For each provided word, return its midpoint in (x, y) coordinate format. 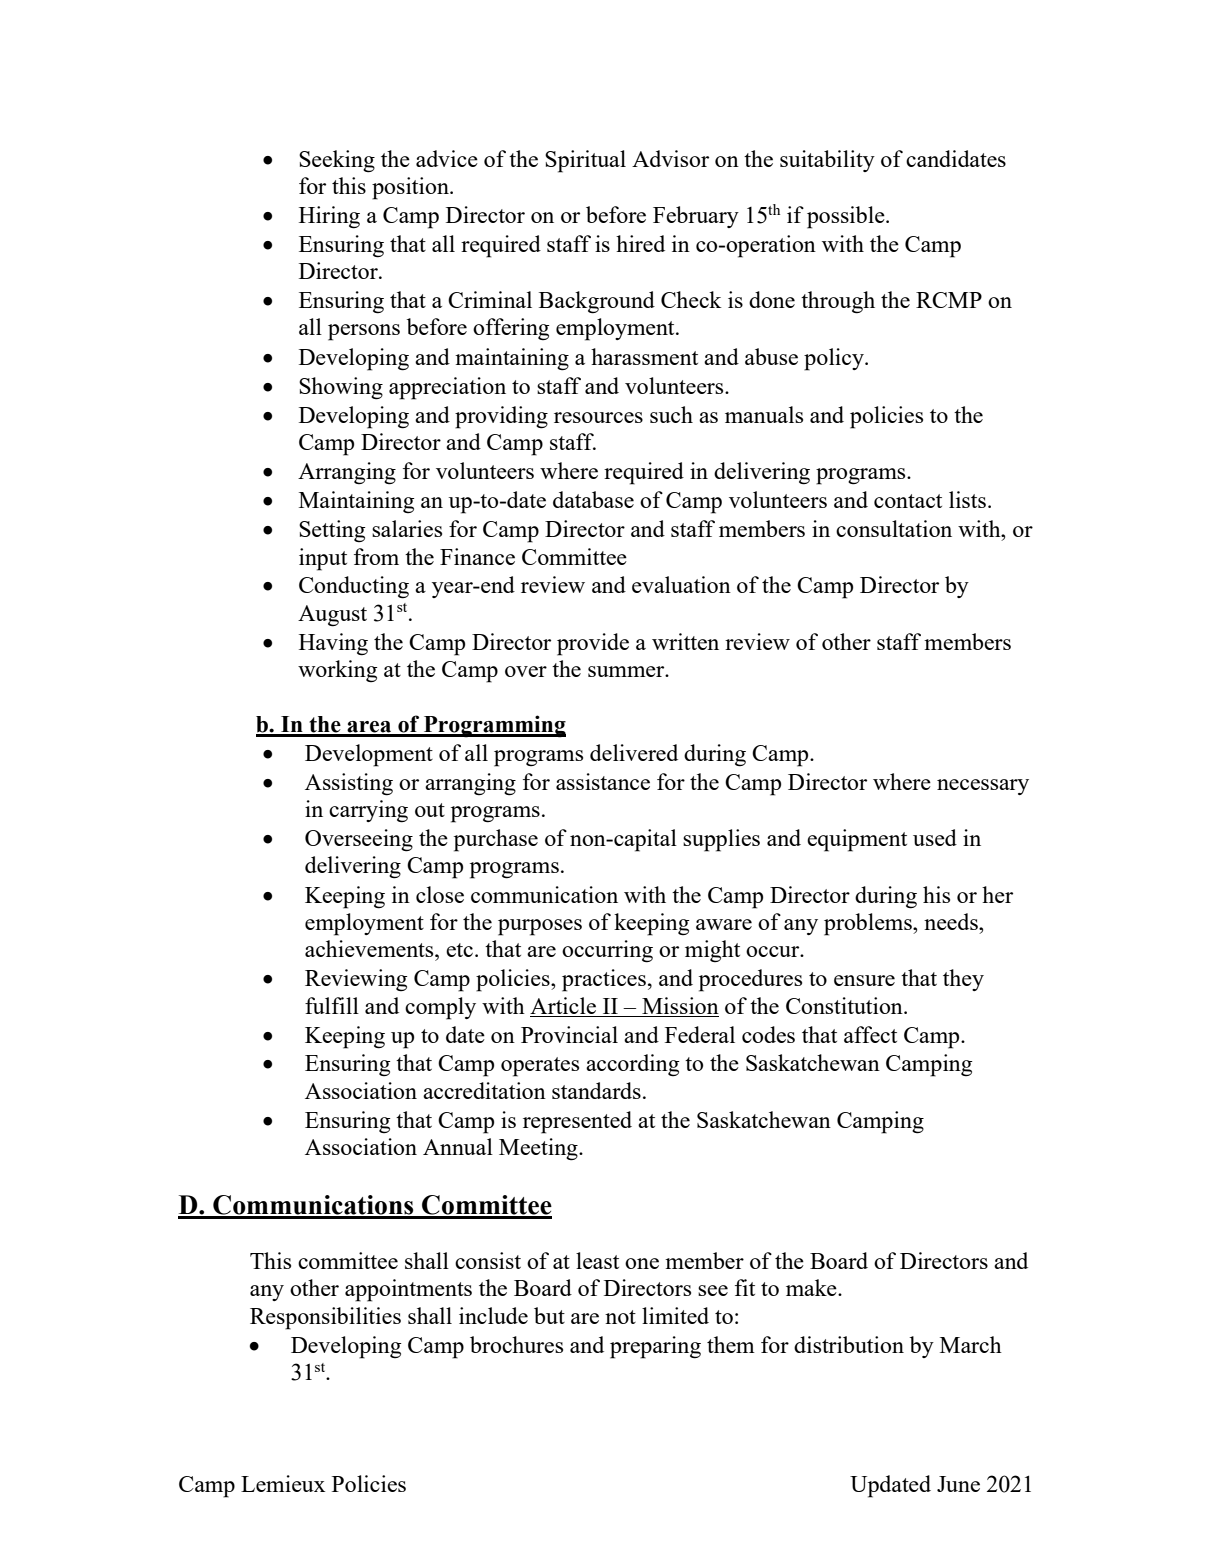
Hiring (329, 217)
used (935, 837)
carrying (368, 811)
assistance (603, 781)
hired (640, 243)
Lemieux (283, 1483)
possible (847, 217)
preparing (655, 1347)
